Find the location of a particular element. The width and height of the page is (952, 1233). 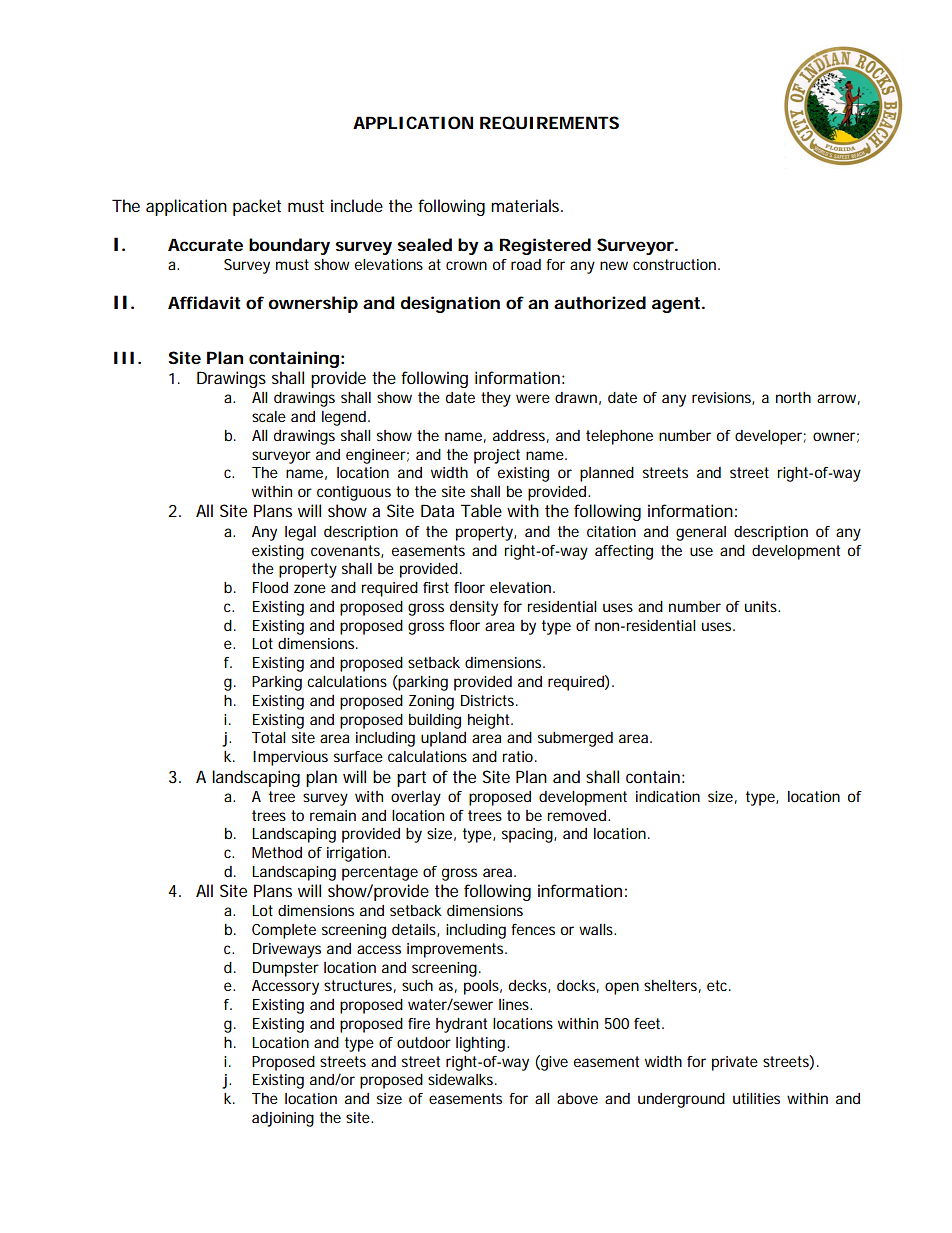

units is located at coordinates (762, 606).
